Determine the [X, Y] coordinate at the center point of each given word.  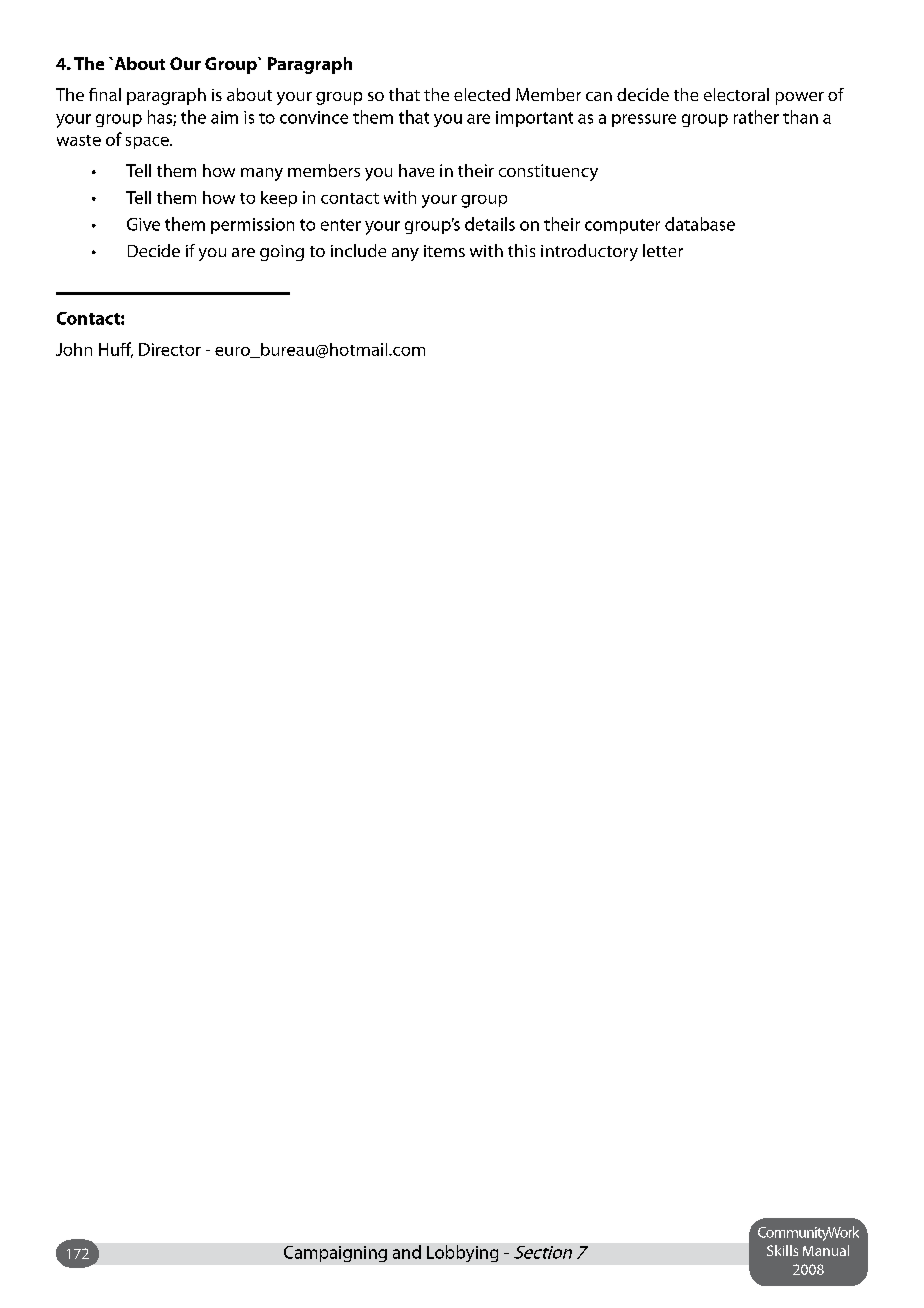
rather [756, 117]
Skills [782, 1250]
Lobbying [462, 1253]
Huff [116, 350]
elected [482, 94]
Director [170, 349]
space [148, 143]
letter [663, 250]
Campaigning [335, 1254]
